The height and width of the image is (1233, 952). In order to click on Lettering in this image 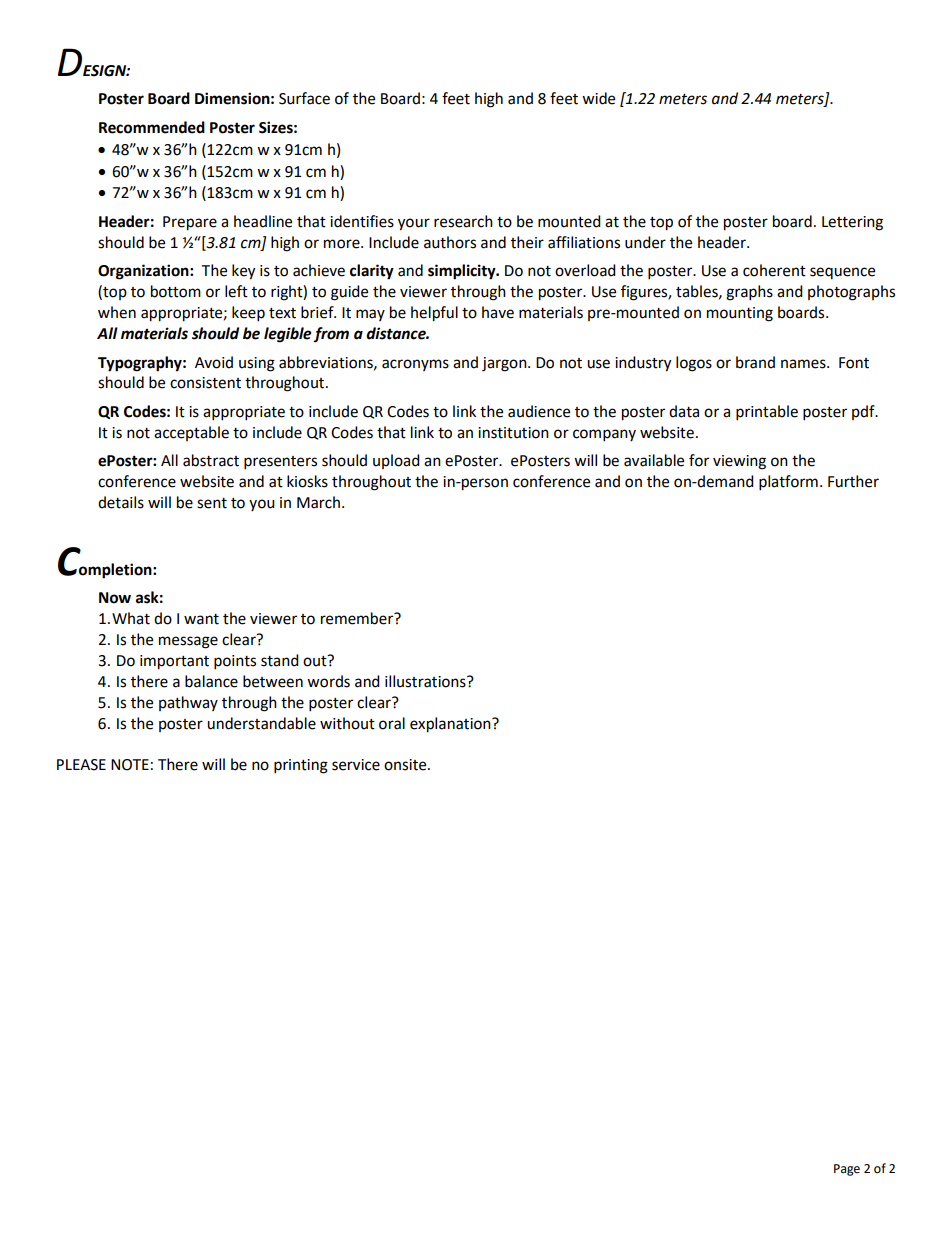, I will do `click(852, 223)`.
